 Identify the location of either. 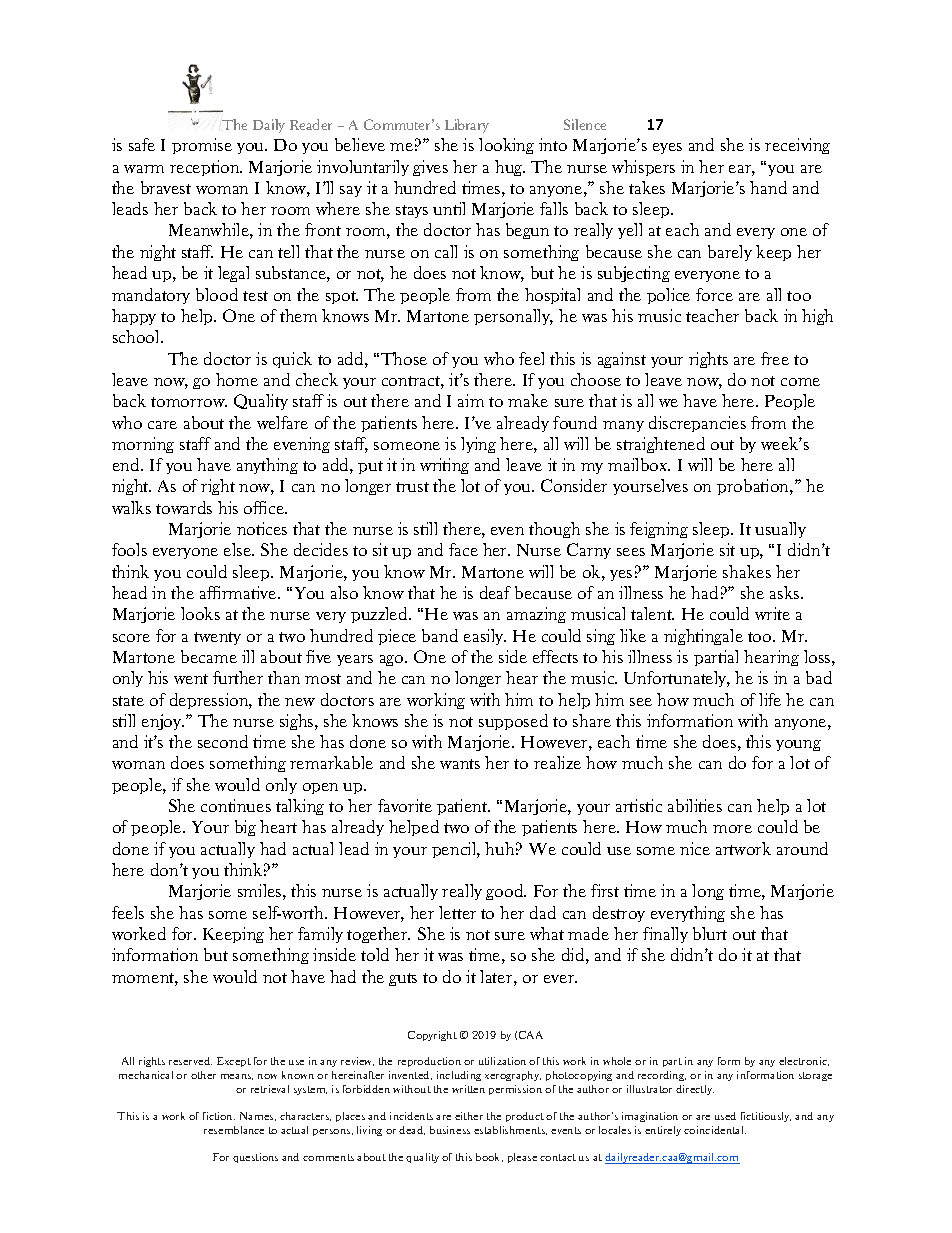
(469, 1116).
